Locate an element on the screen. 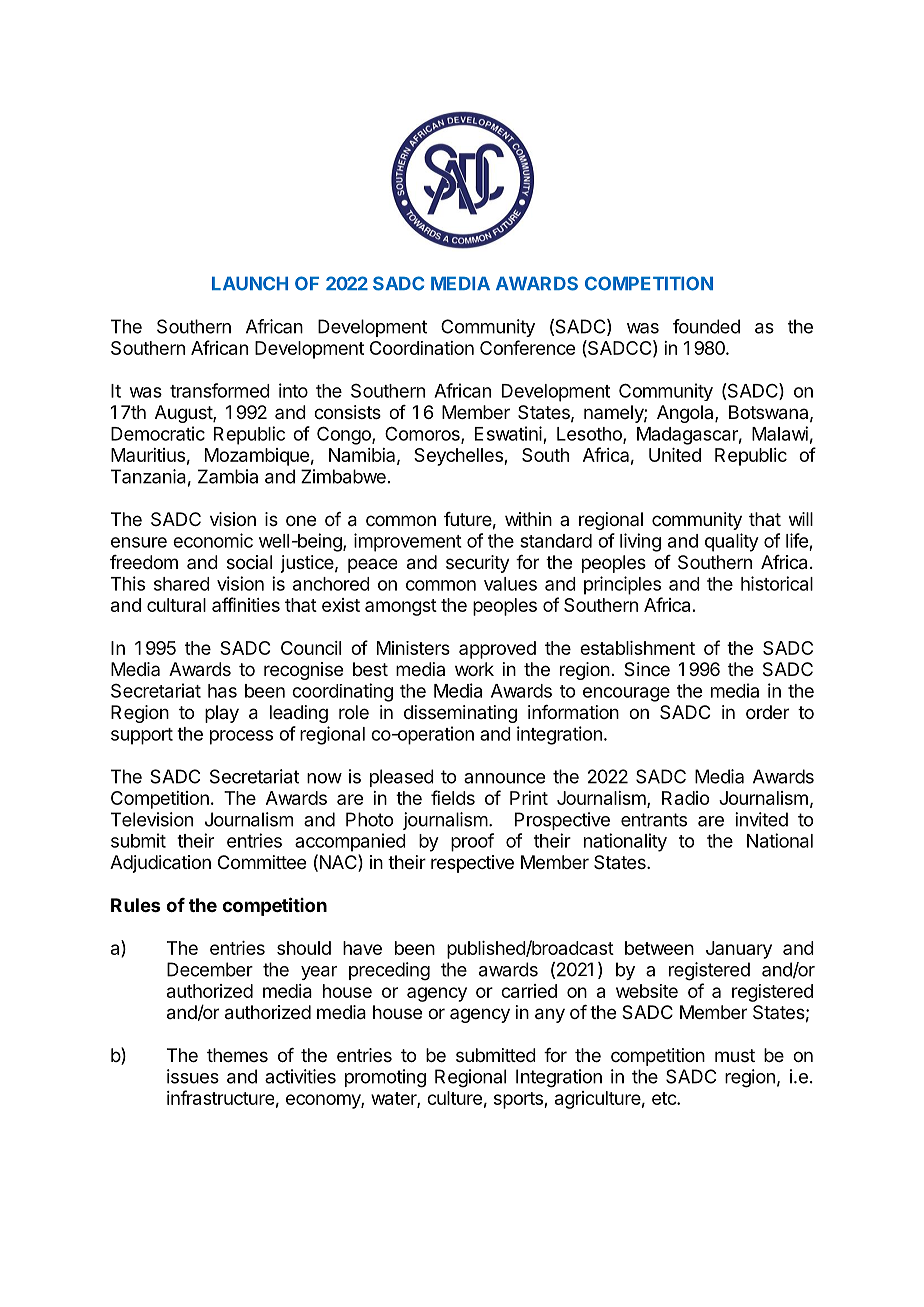  LAUNCH is located at coordinates (250, 283).
